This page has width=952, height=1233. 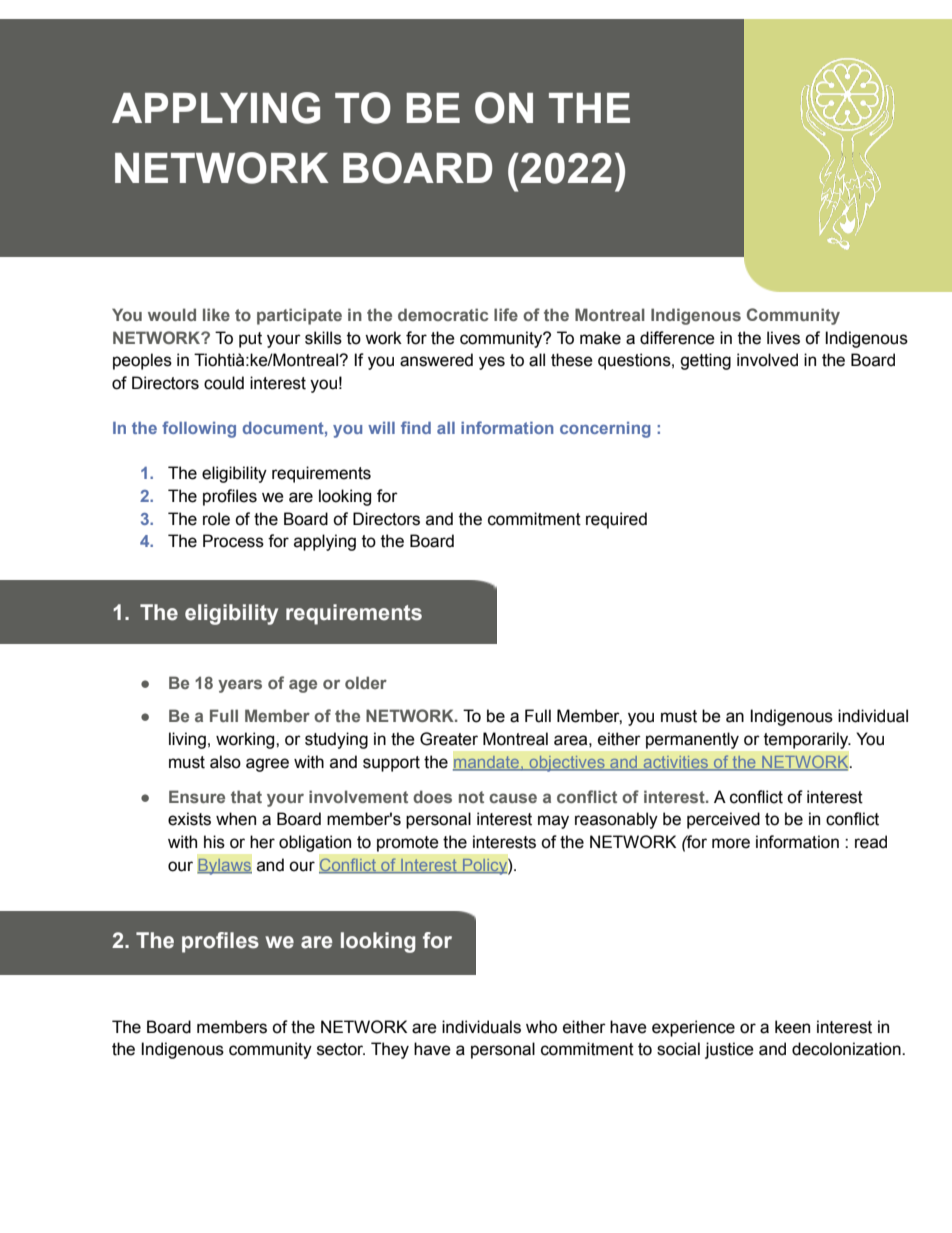 What do you see at coordinates (341, 1049) in the page?
I see `sector` at bounding box center [341, 1049].
